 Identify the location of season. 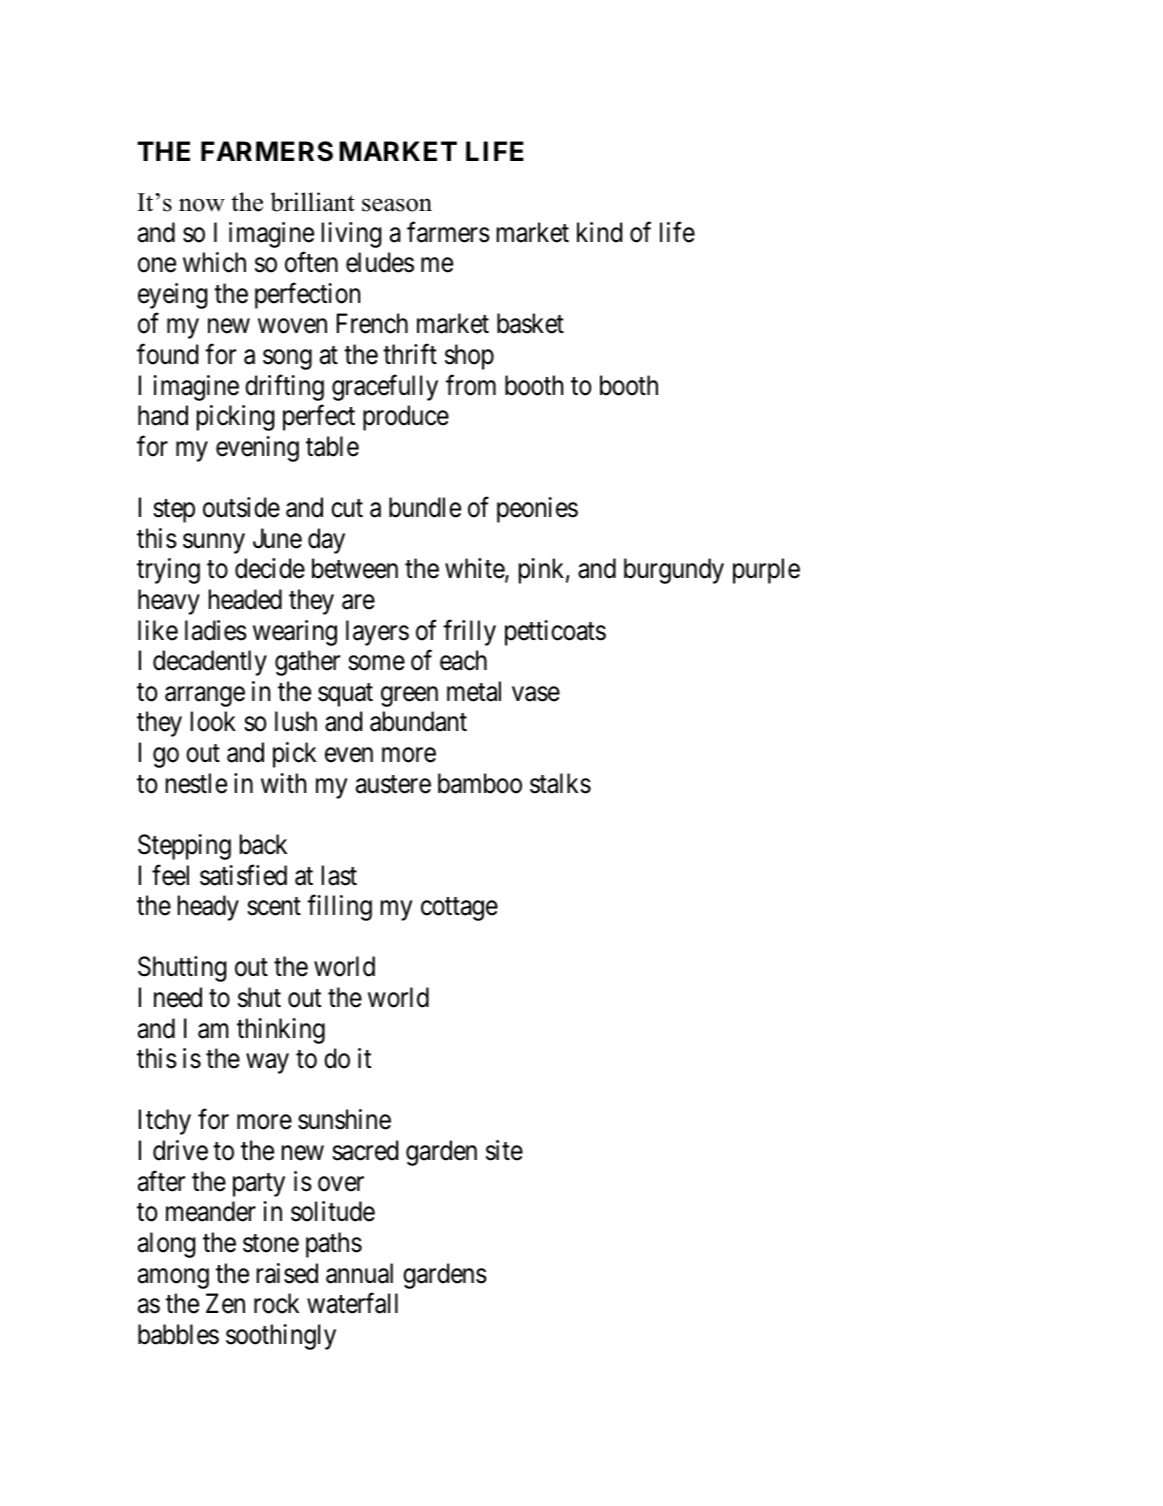
(397, 205).
